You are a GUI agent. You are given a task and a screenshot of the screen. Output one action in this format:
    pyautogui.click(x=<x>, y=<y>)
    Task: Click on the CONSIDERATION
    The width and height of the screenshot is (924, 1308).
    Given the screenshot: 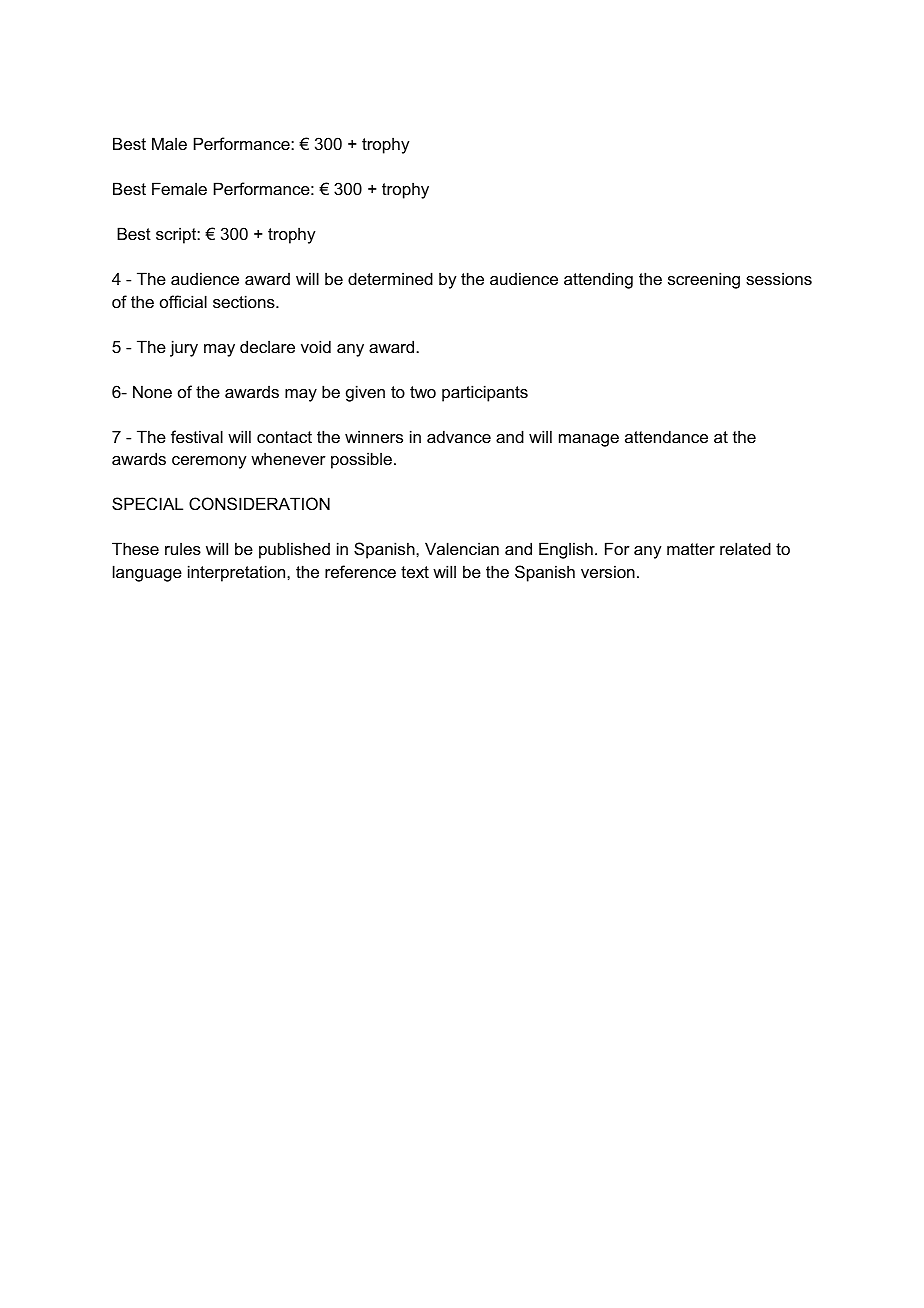 What is the action you would take?
    pyautogui.click(x=259, y=503)
